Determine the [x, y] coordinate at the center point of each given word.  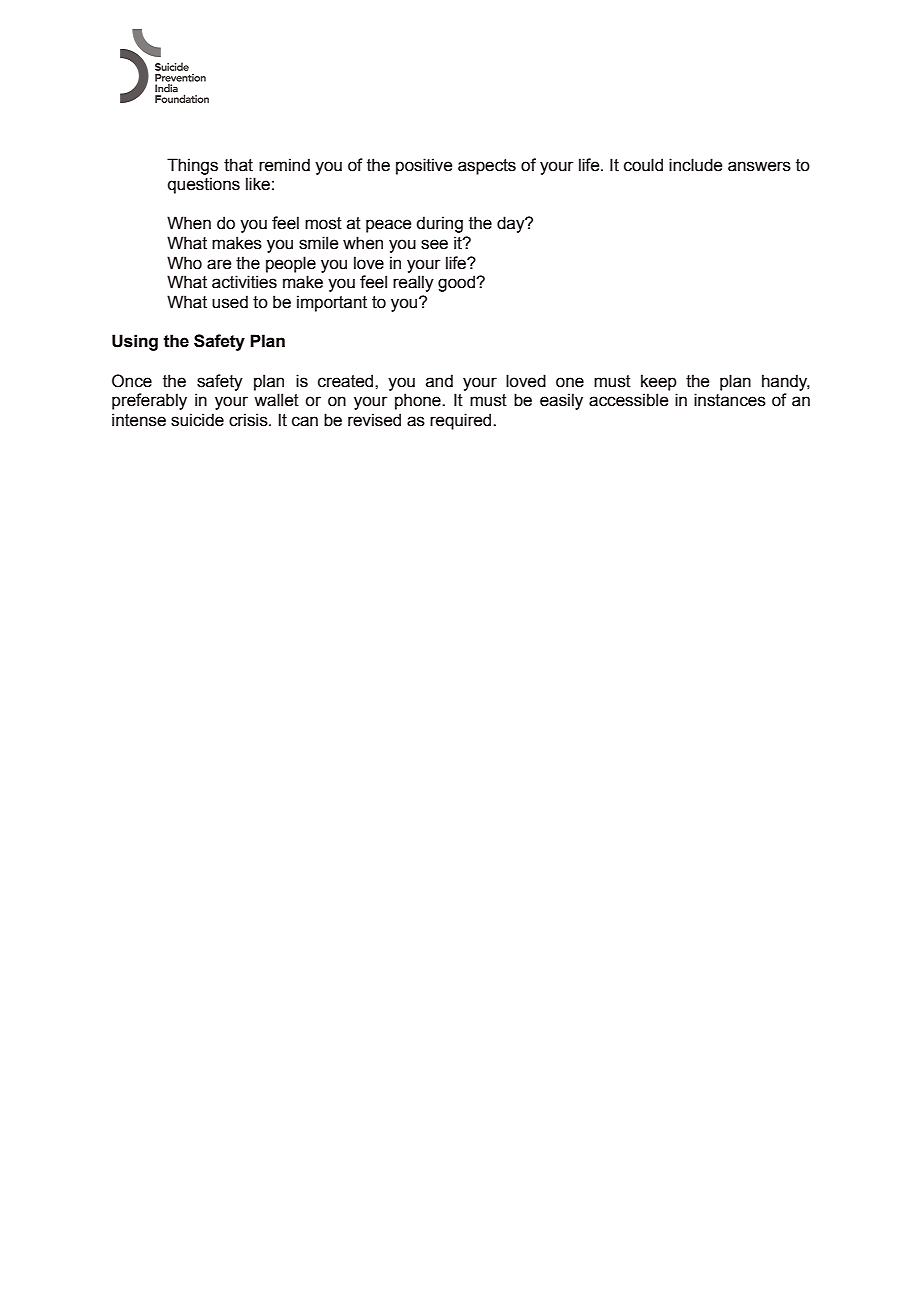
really [413, 283]
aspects [487, 167]
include [695, 165]
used [230, 302]
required [462, 421]
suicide [197, 420]
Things [192, 166]
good [457, 283]
